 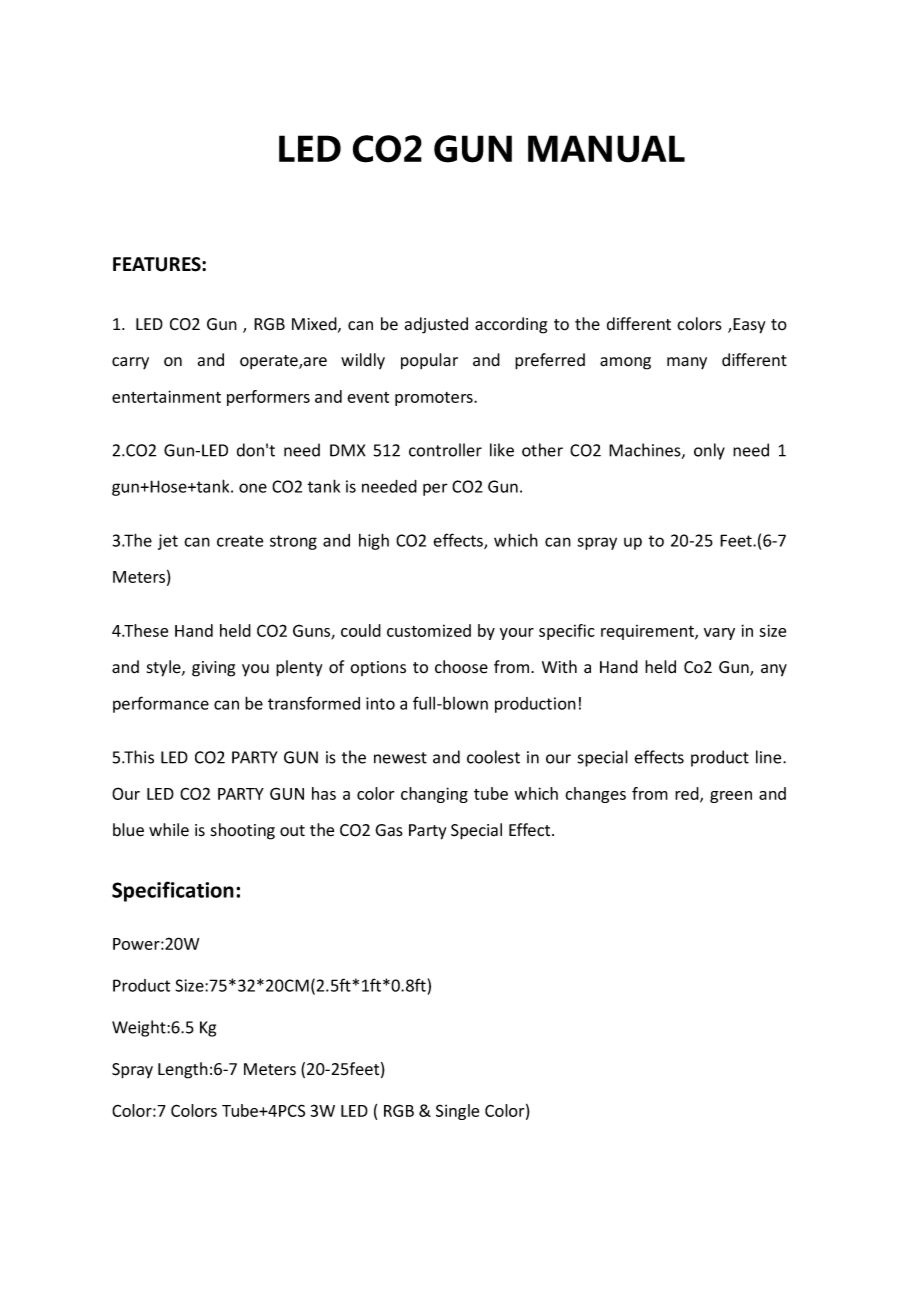 I want to click on Easy, so click(x=749, y=326).
